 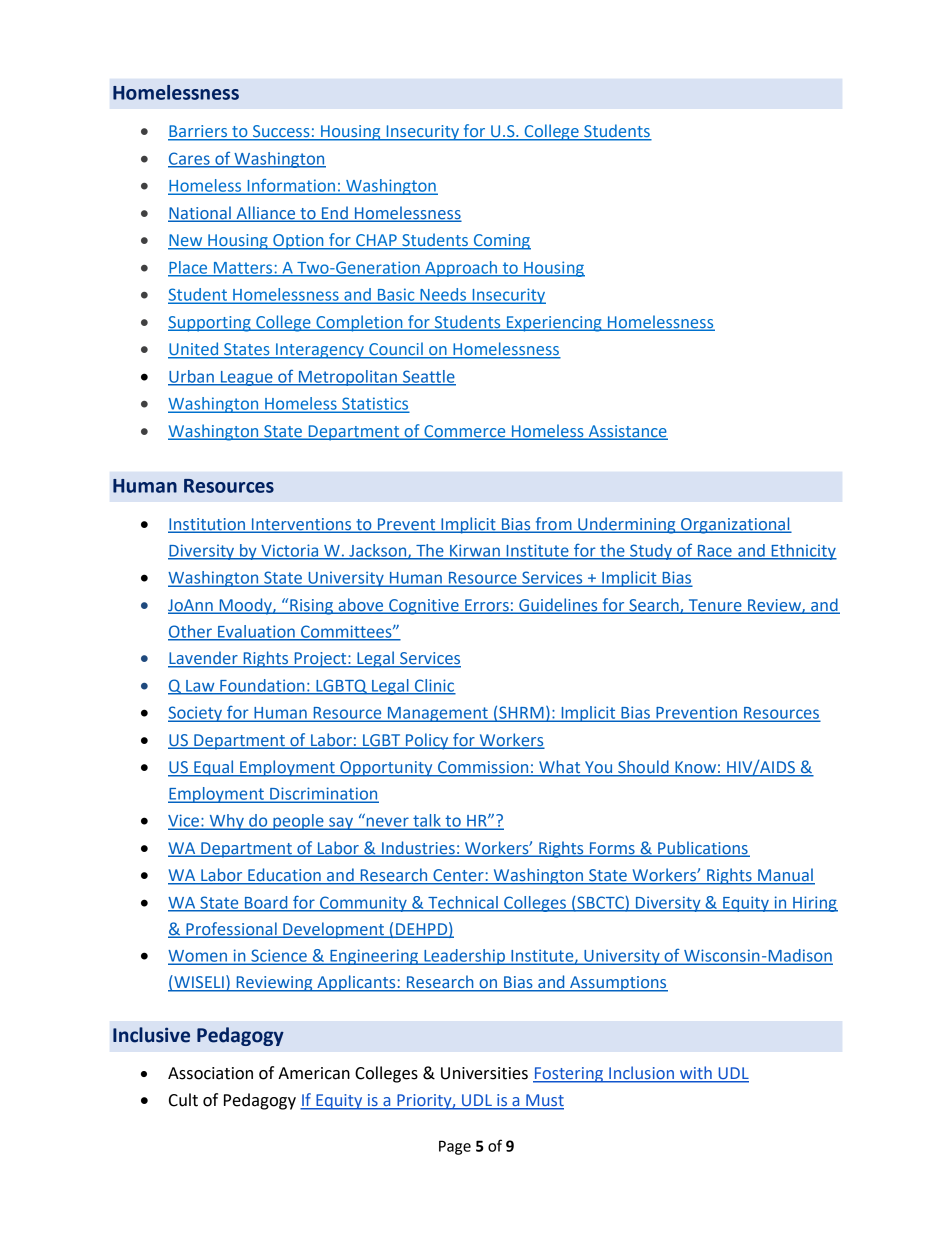 What do you see at coordinates (554, 324) in the image?
I see `Experiencing` at bounding box center [554, 324].
